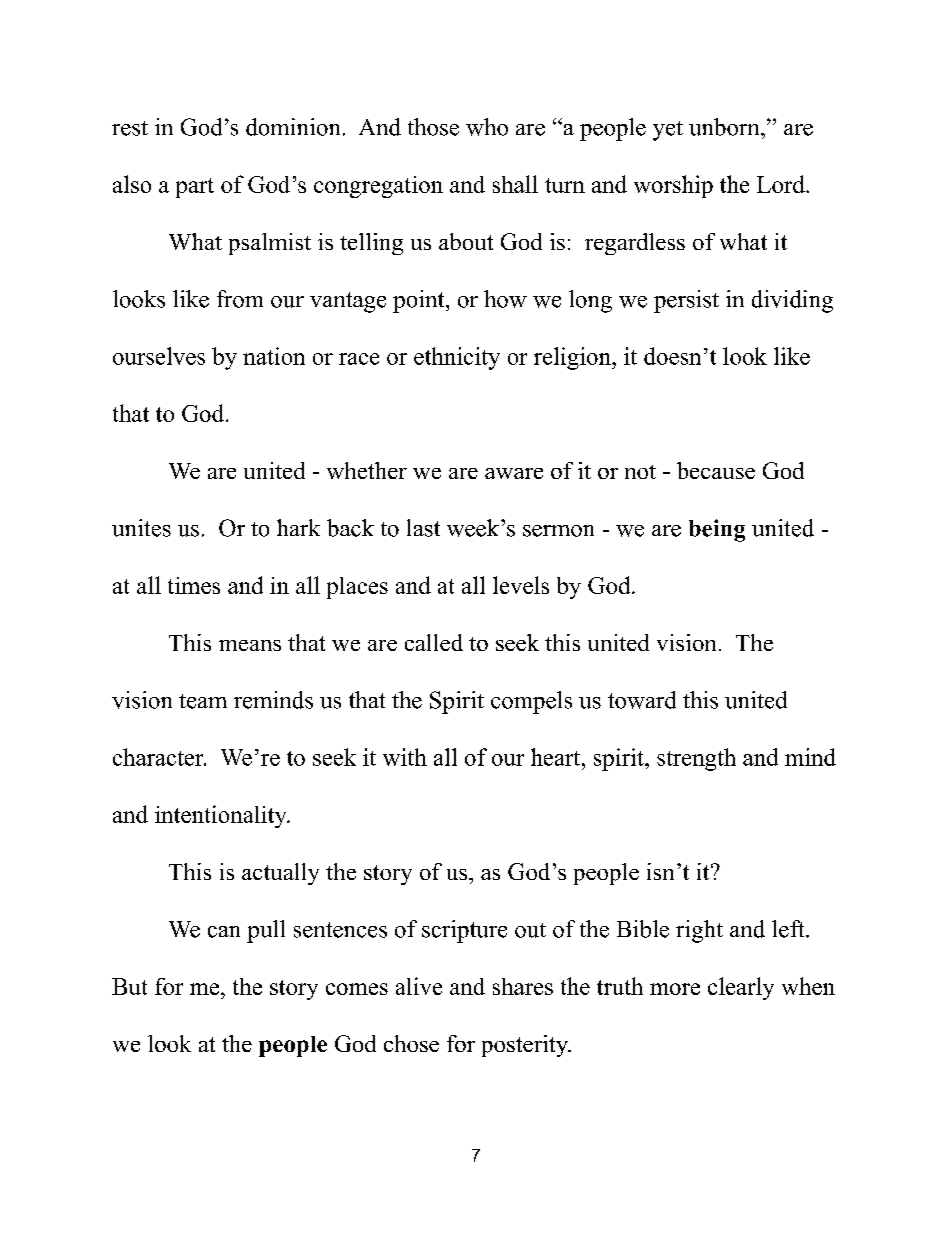 Image resolution: width=952 pixels, height=1233 pixels. What do you see at coordinates (129, 986) in the image?
I see `But` at bounding box center [129, 986].
